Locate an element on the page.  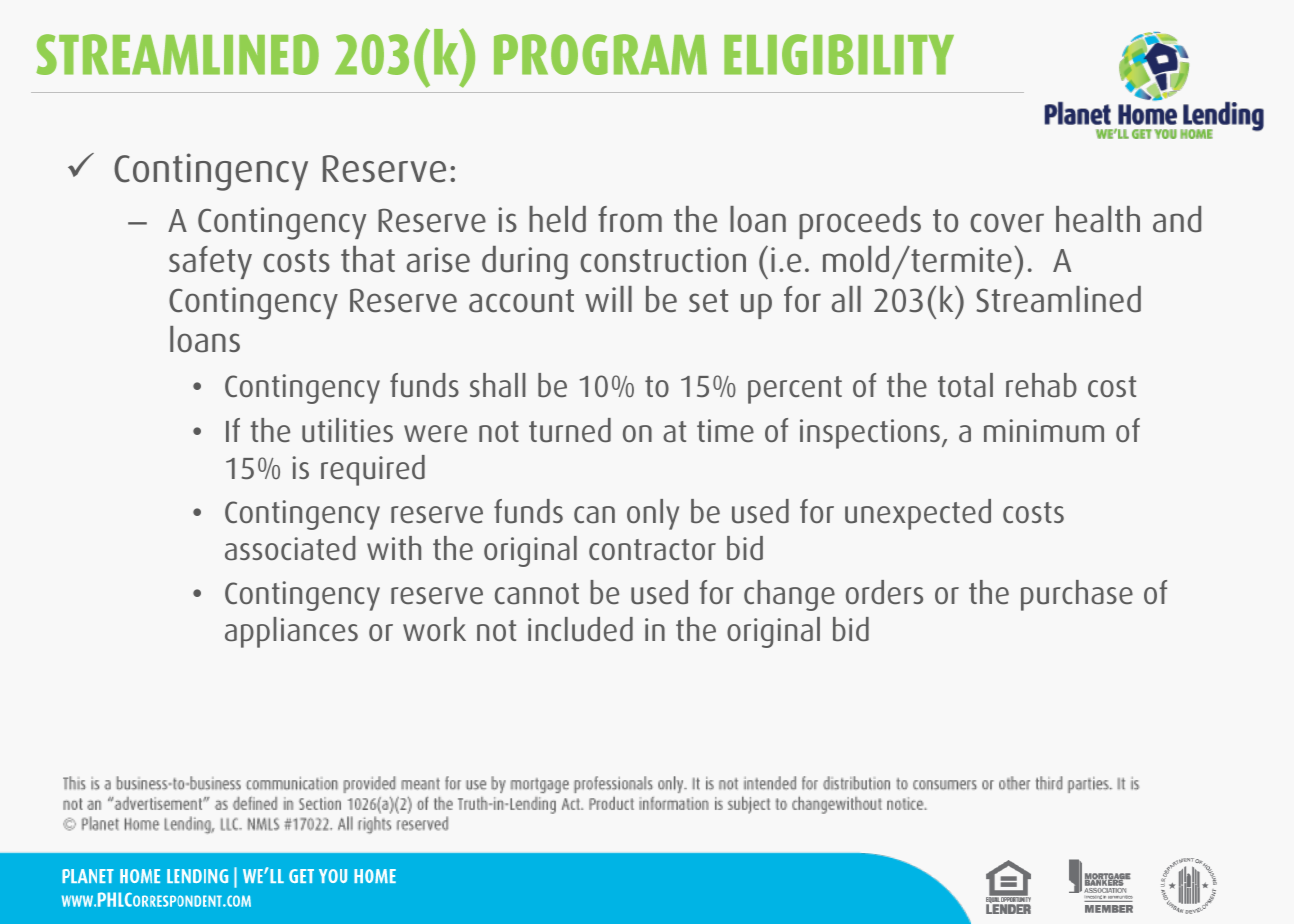
required is located at coordinates (373, 470).
